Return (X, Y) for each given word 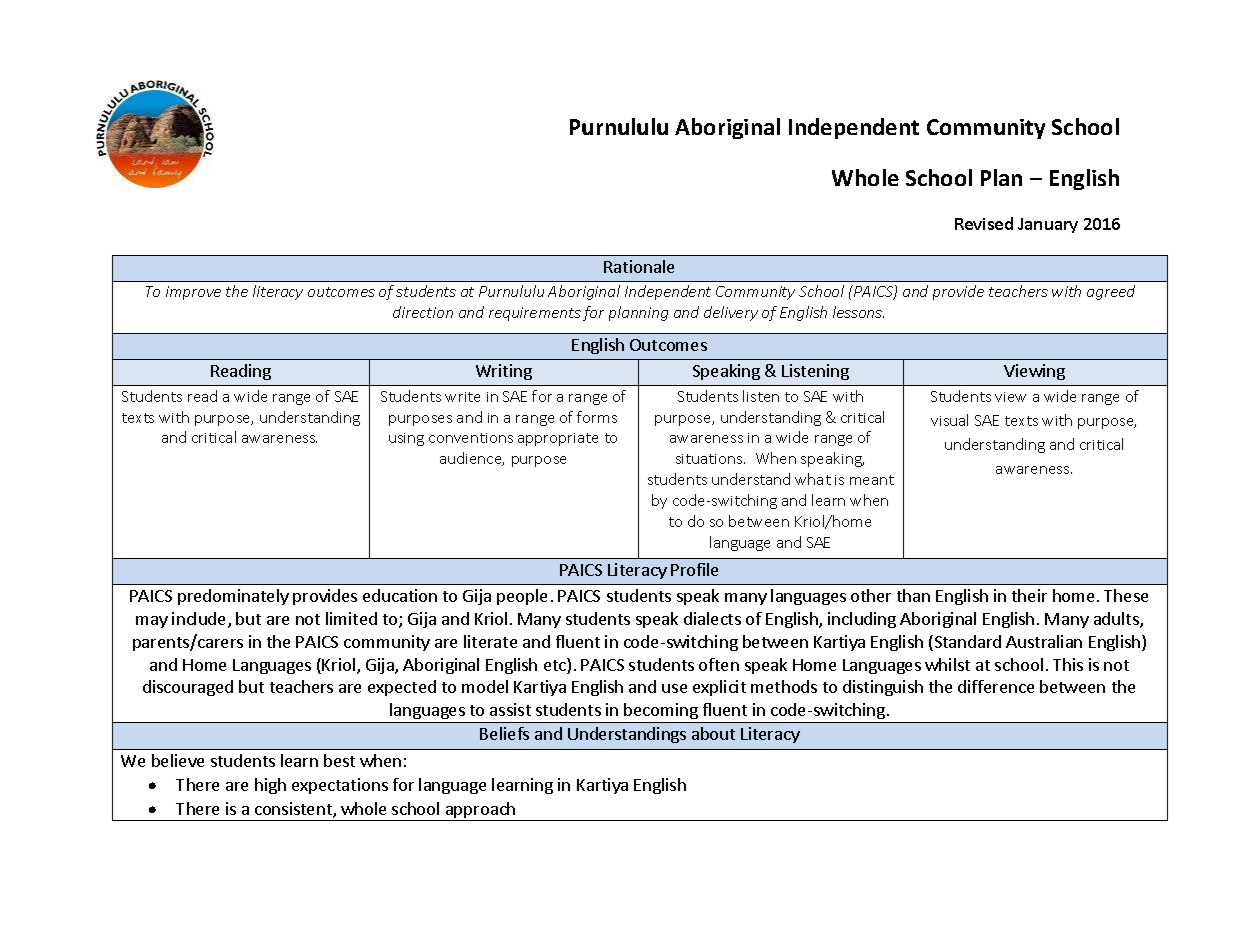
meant (872, 480)
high (270, 786)
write (462, 397)
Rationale (639, 266)
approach (481, 811)
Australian (1044, 641)
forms (597, 417)
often (719, 664)
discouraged (188, 688)
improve (193, 293)
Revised (984, 223)
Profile (694, 569)
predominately (233, 597)
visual (949, 420)
